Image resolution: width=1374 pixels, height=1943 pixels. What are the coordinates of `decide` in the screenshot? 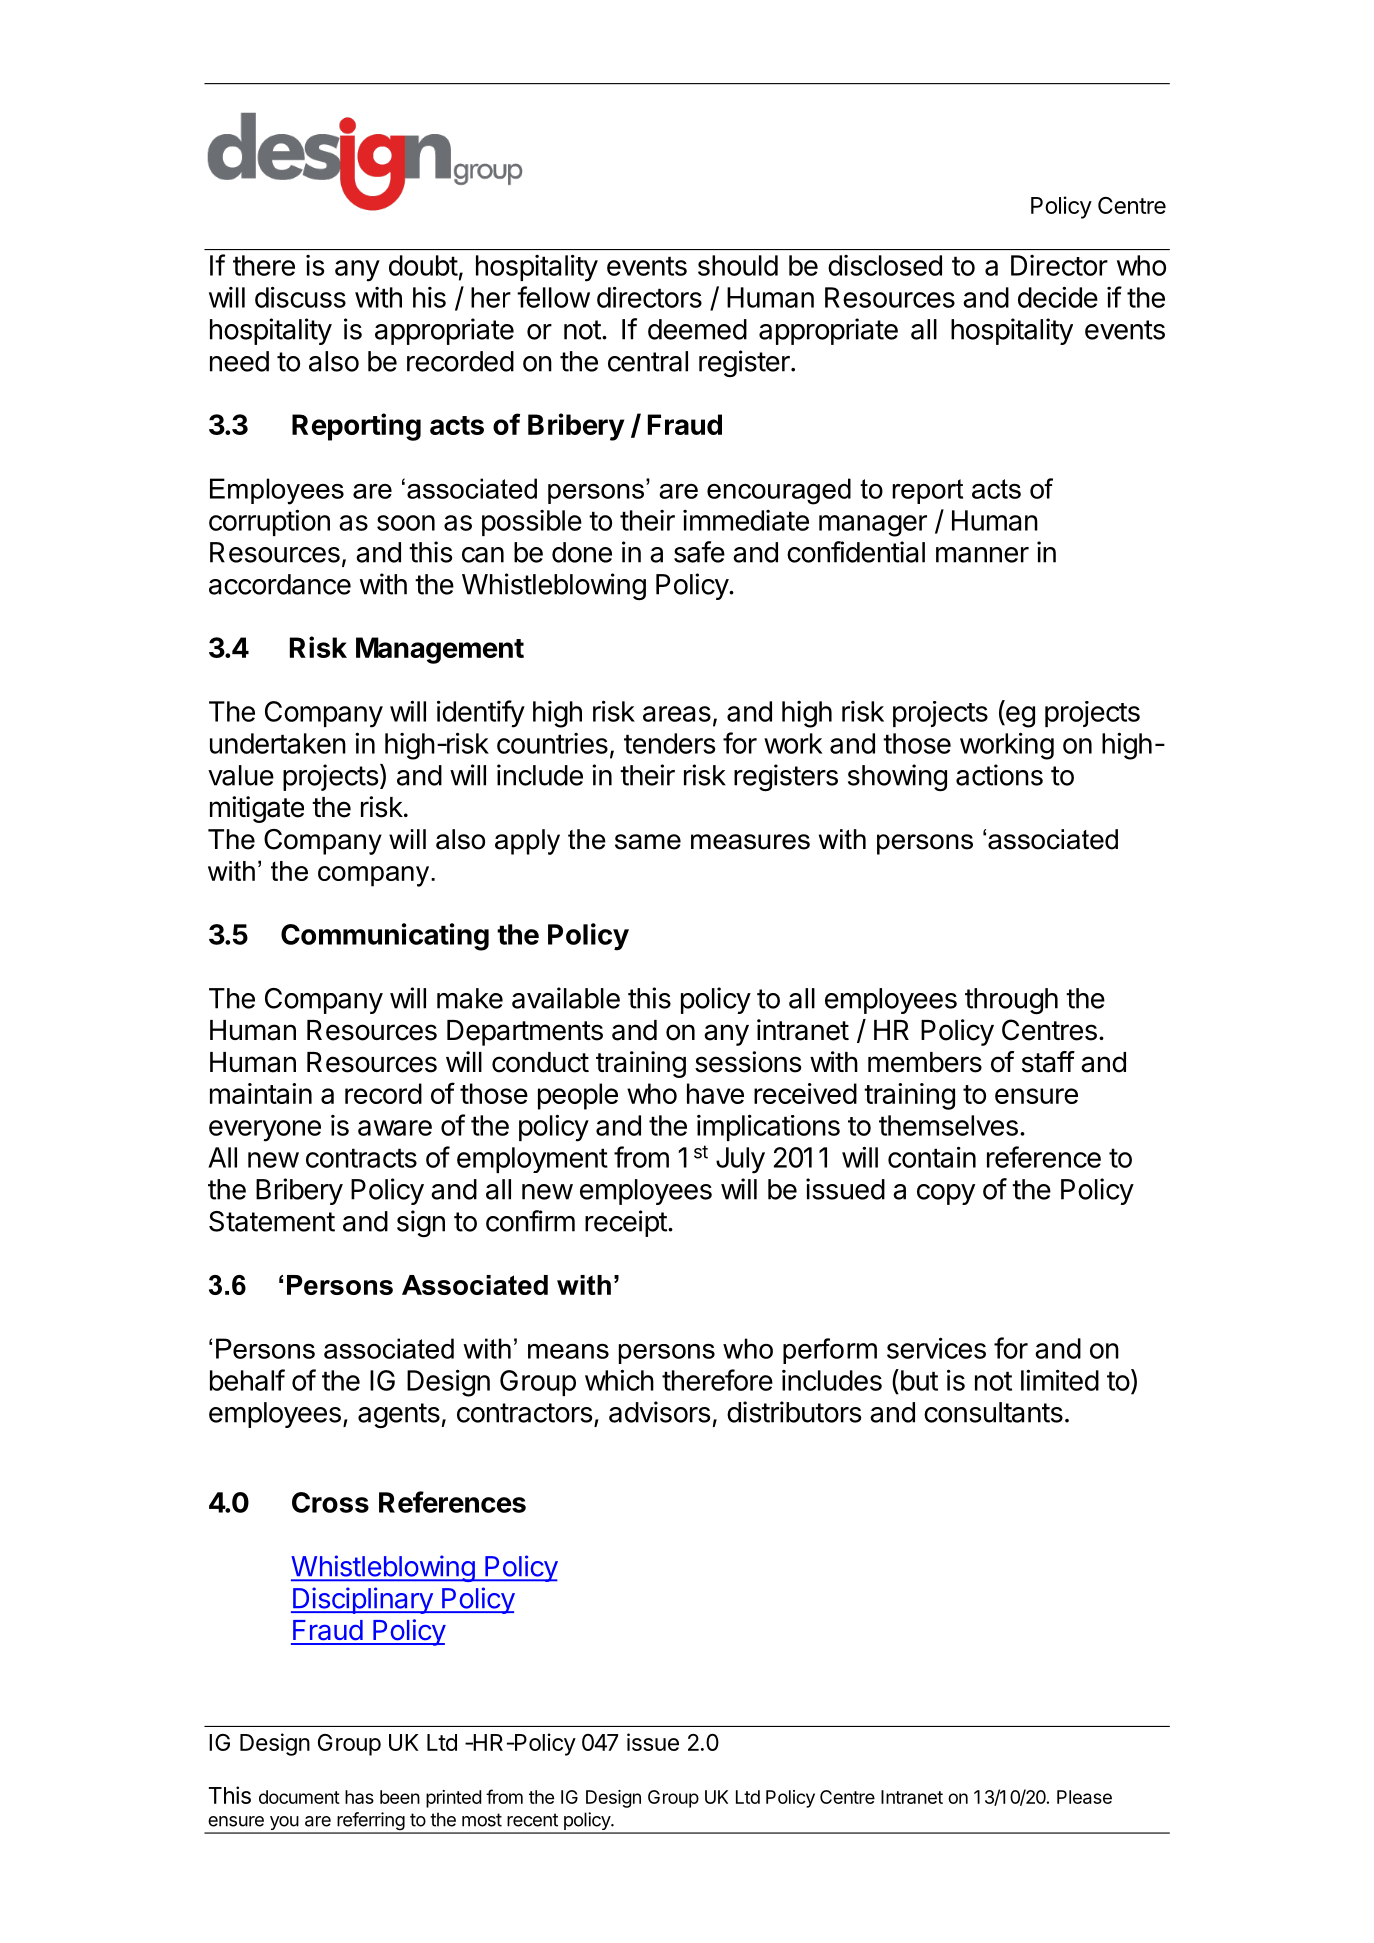 It's located at (1058, 297).
